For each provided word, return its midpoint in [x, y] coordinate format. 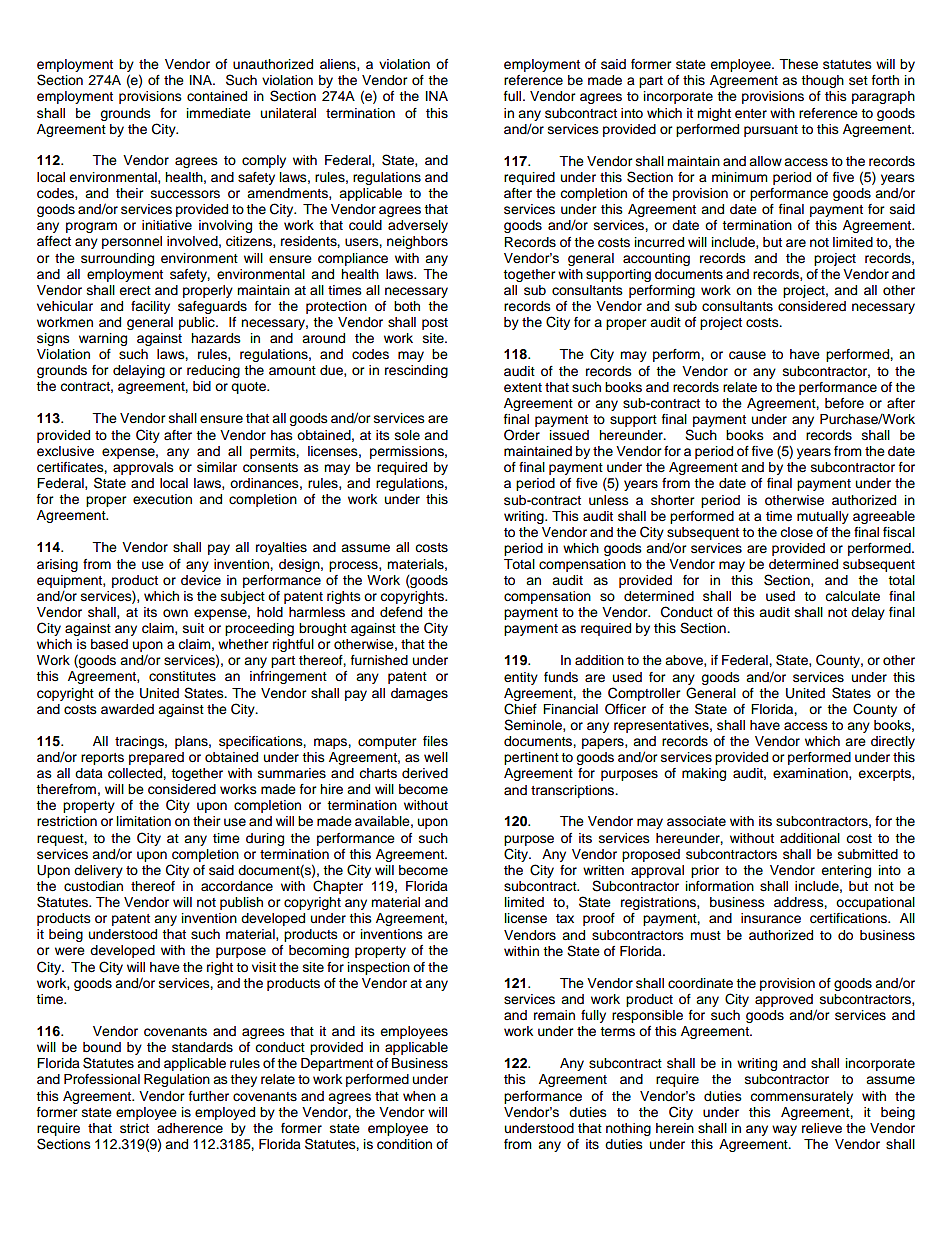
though [822, 81]
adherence [190, 1128]
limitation [144, 821]
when [419, 1096]
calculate [852, 596]
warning [103, 339]
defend [401, 612]
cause [747, 355]
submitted [868, 854]
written [603, 870]
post [435, 324]
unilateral [288, 113]
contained [217, 96]
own [175, 613]
